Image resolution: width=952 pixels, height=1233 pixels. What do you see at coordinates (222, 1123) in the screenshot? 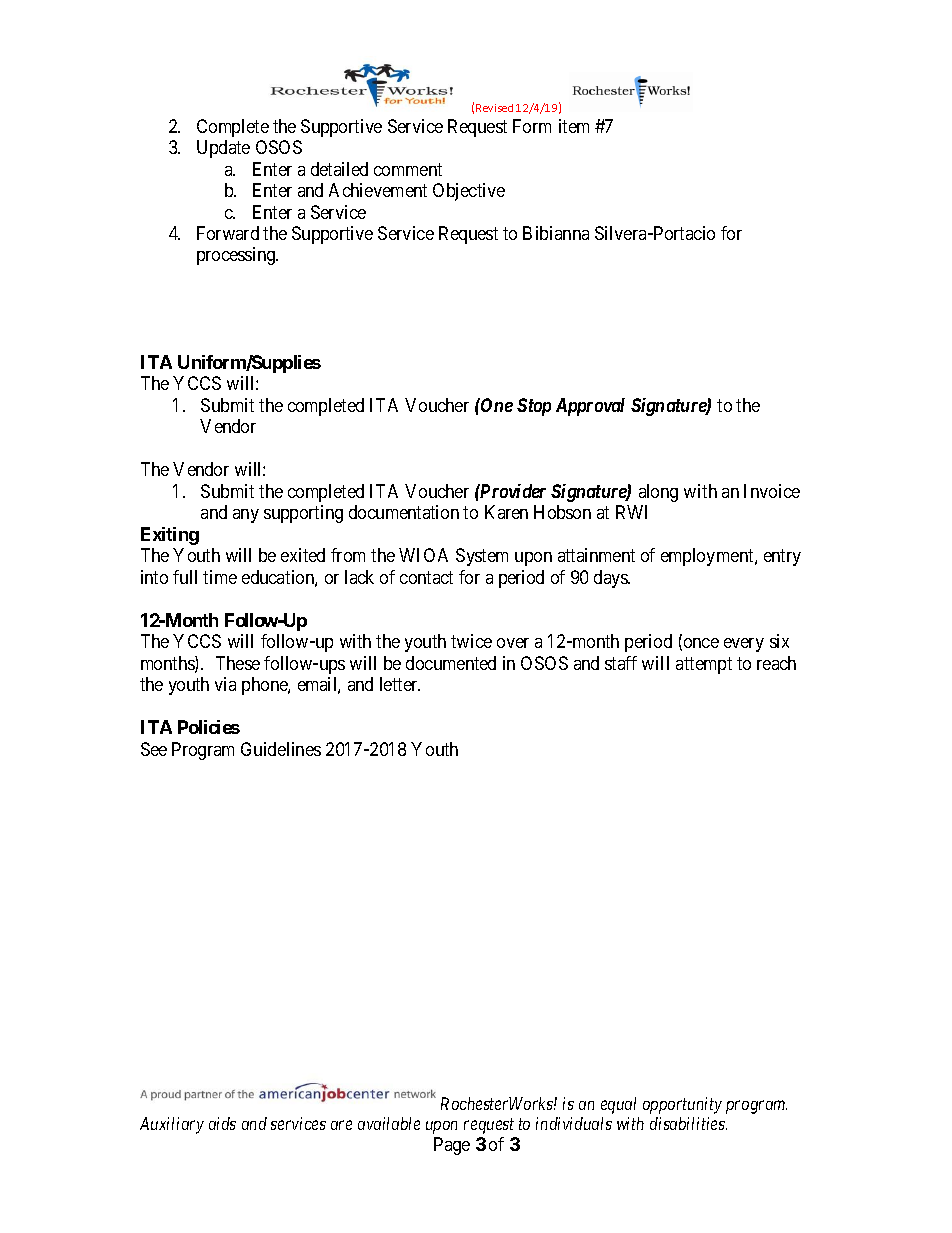
I see `aids` at bounding box center [222, 1123].
